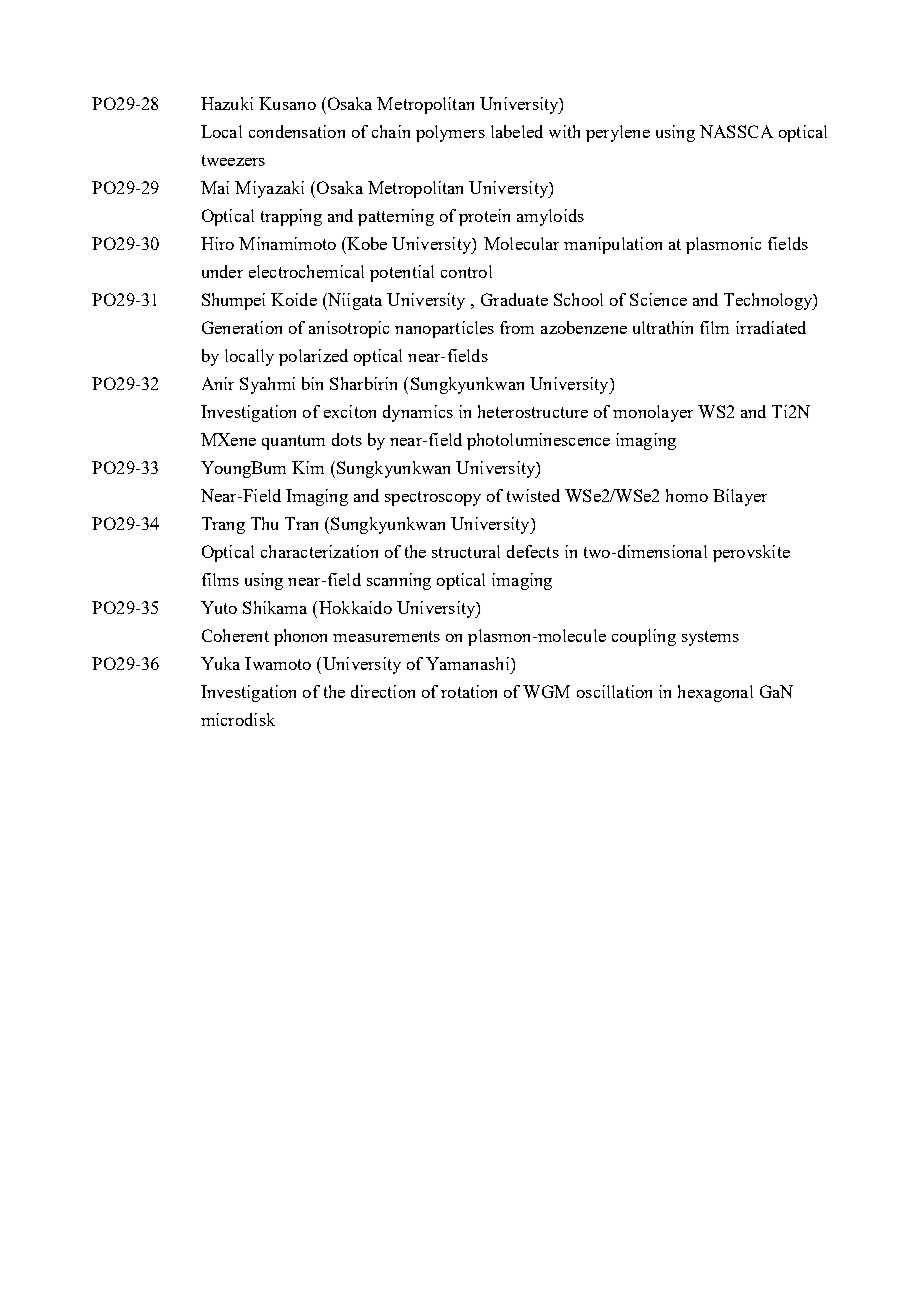 Image resolution: width=924 pixels, height=1308 pixels. I want to click on condensation, so click(297, 131).
